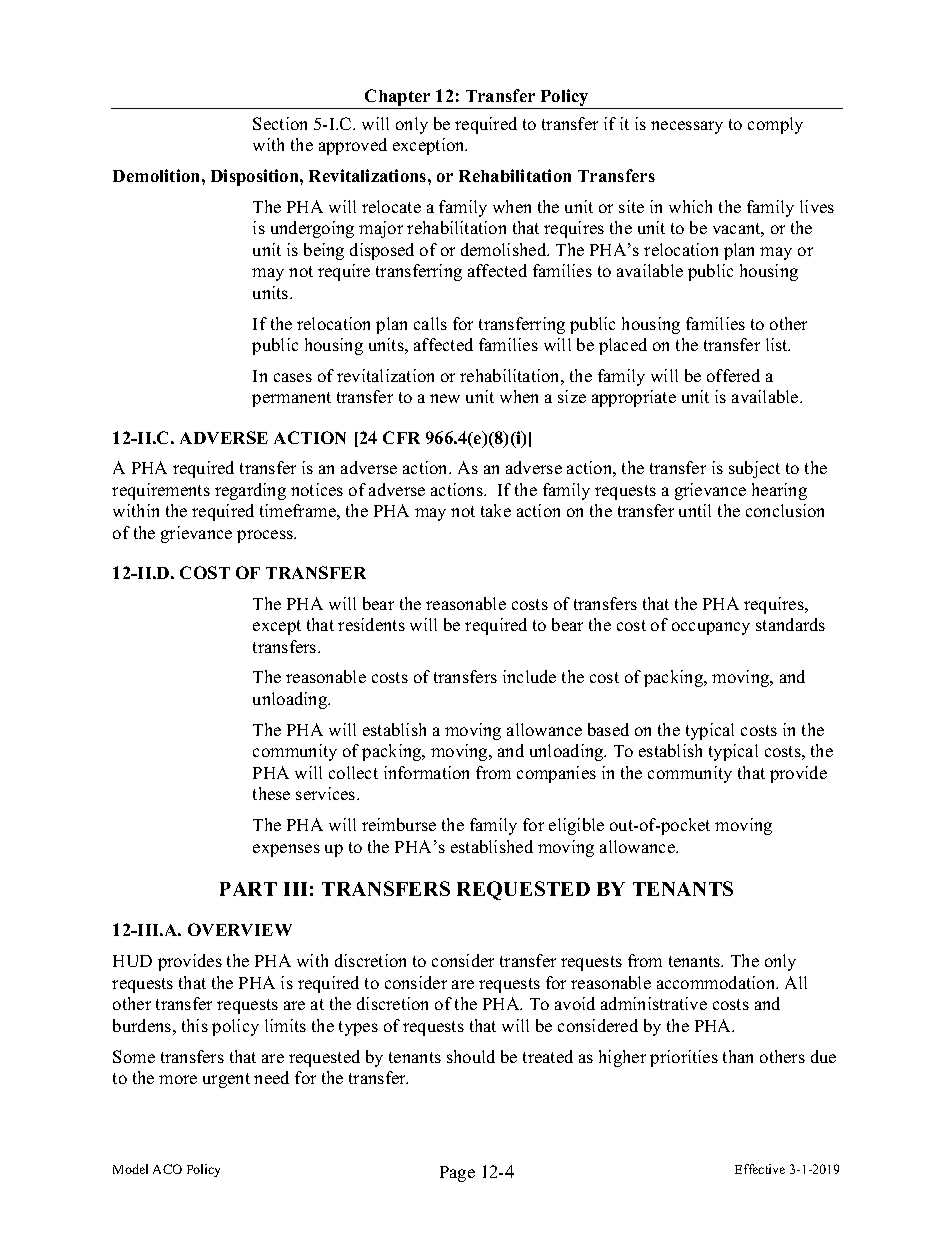 Image resolution: width=952 pixels, height=1233 pixels. Describe the element at coordinates (398, 99) in the screenshot. I see `Chapter` at that location.
